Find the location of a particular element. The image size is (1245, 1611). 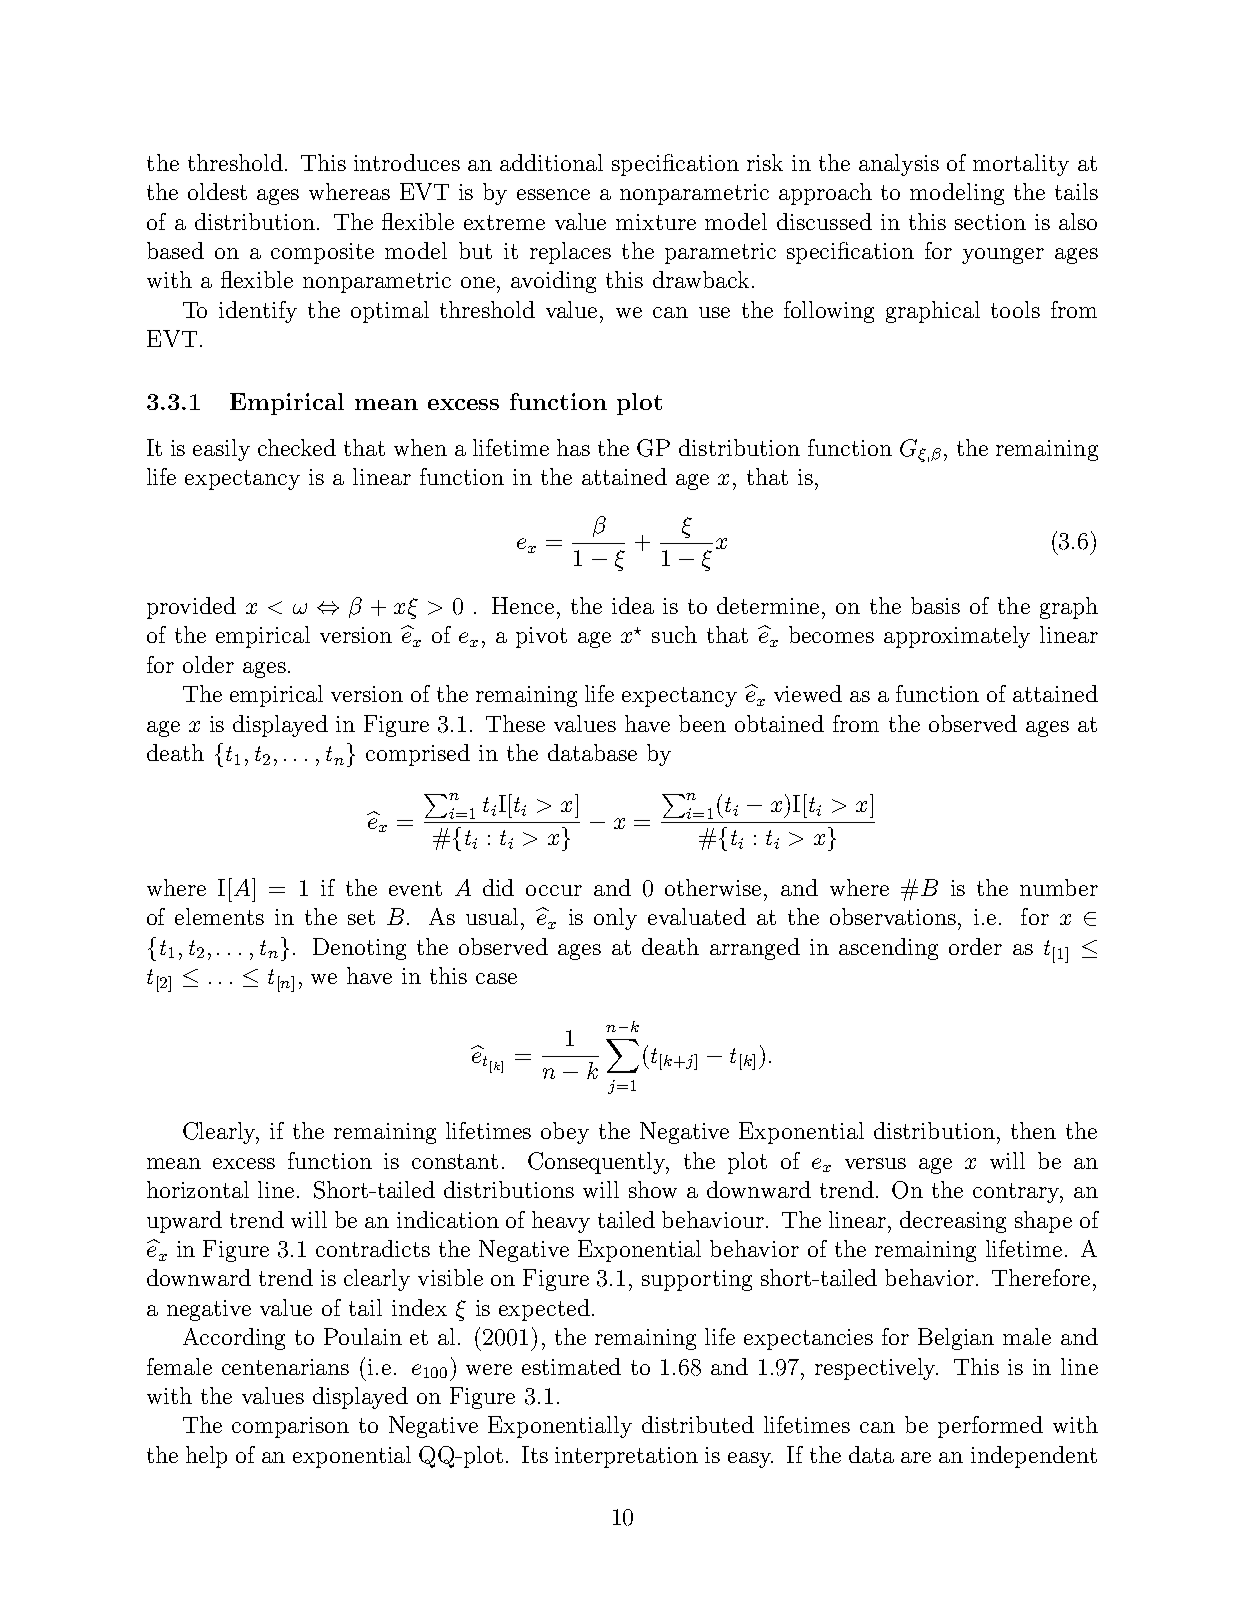

basis is located at coordinates (935, 605).
